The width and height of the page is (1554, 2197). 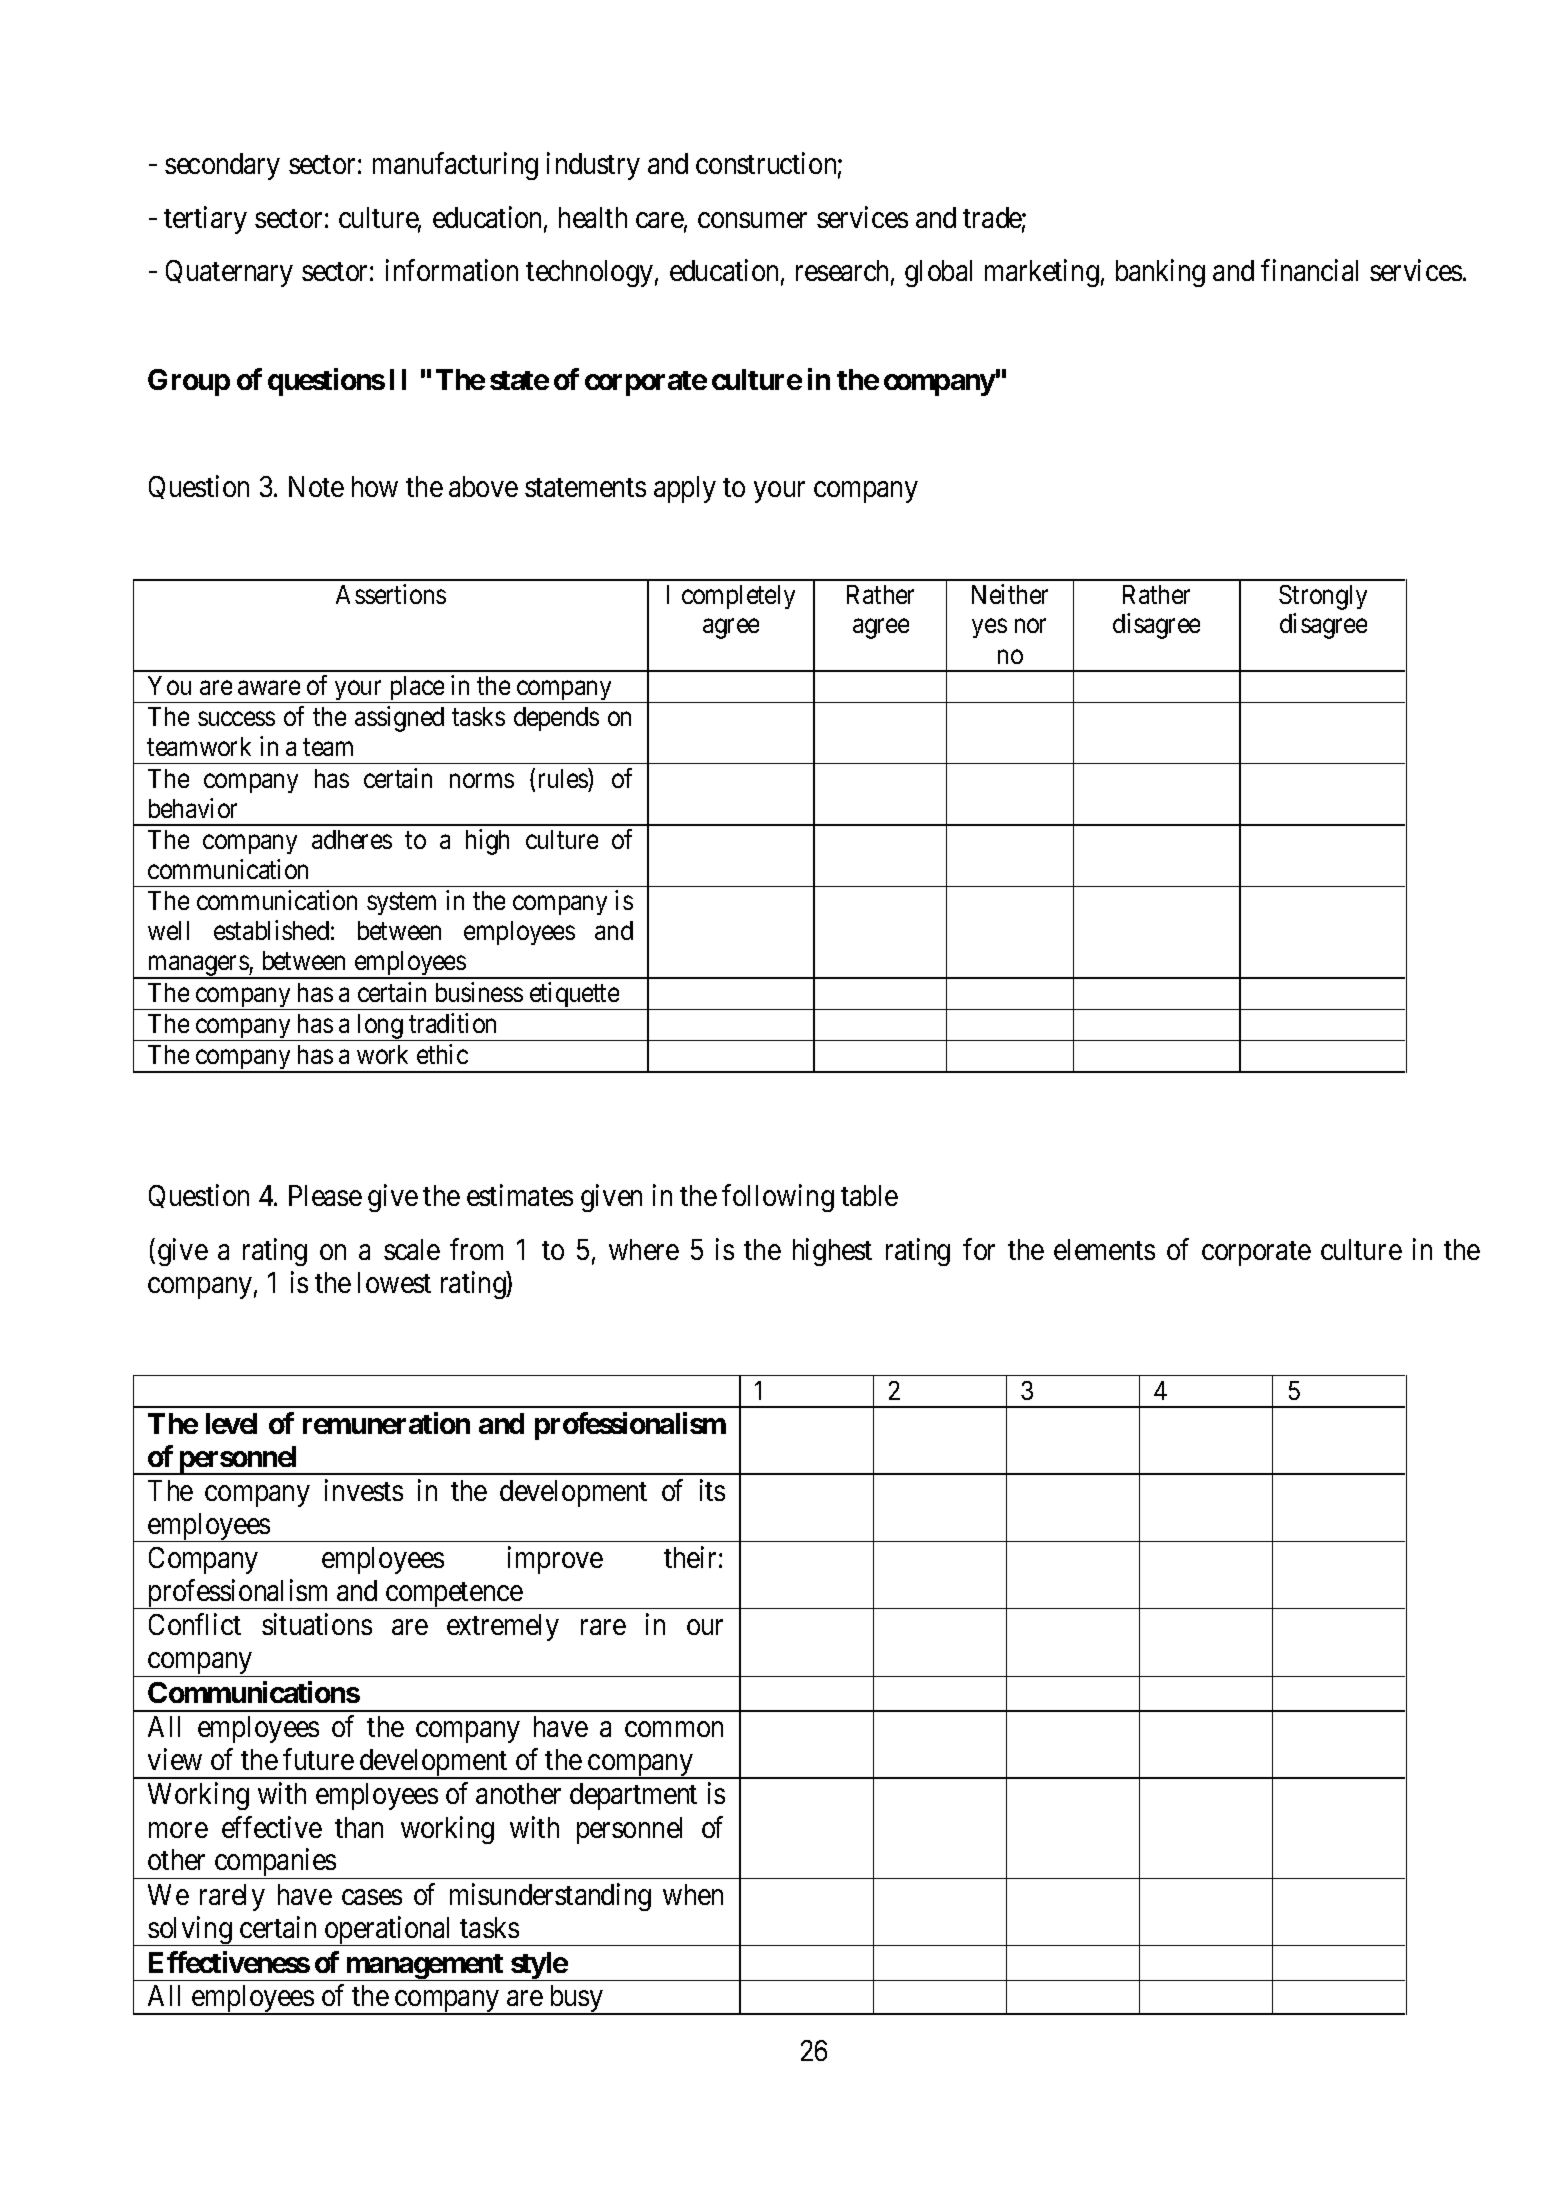 I want to click on consumer, so click(x=752, y=220).
